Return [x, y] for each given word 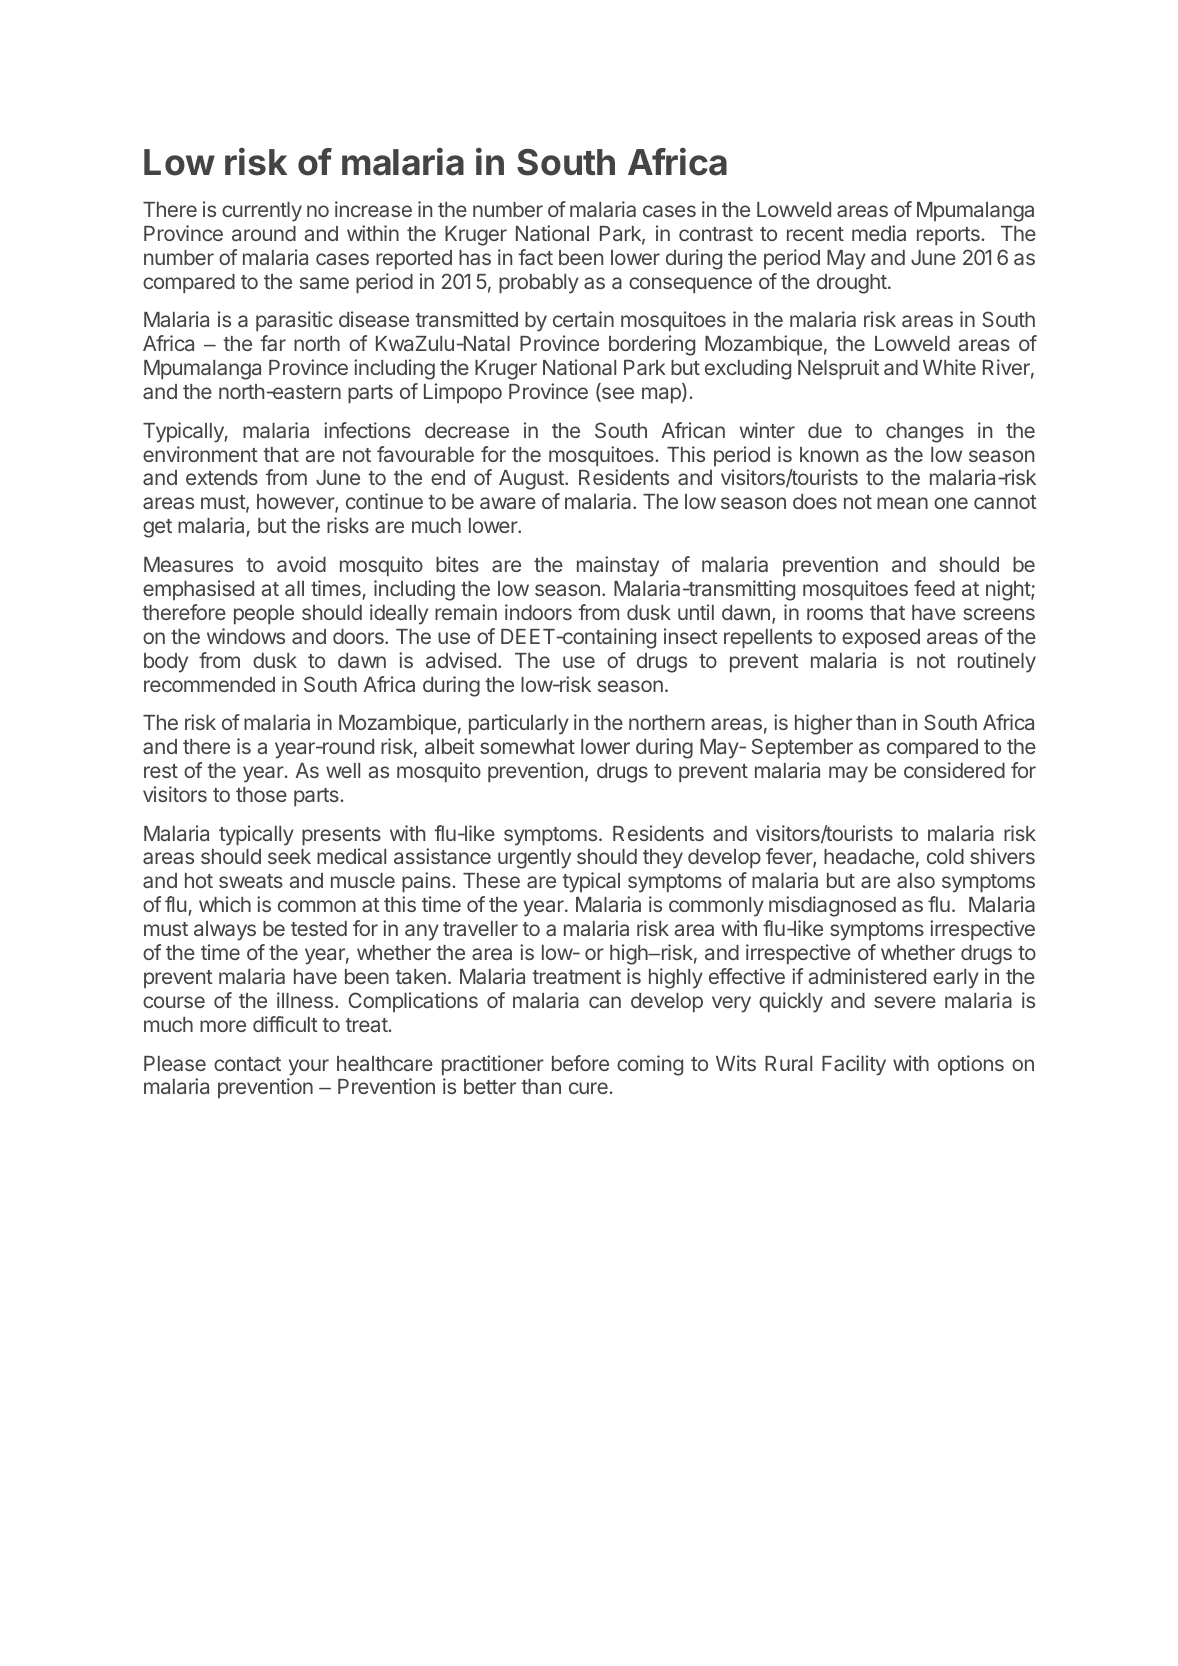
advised [461, 660]
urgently [534, 859]
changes [925, 433]
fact [535, 257]
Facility [854, 1065]
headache [869, 856]
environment [200, 454]
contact [247, 1064]
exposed [881, 638]
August [532, 480]
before [580, 1063]
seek [289, 856]
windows [246, 636]
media [879, 233]
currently [262, 212]
